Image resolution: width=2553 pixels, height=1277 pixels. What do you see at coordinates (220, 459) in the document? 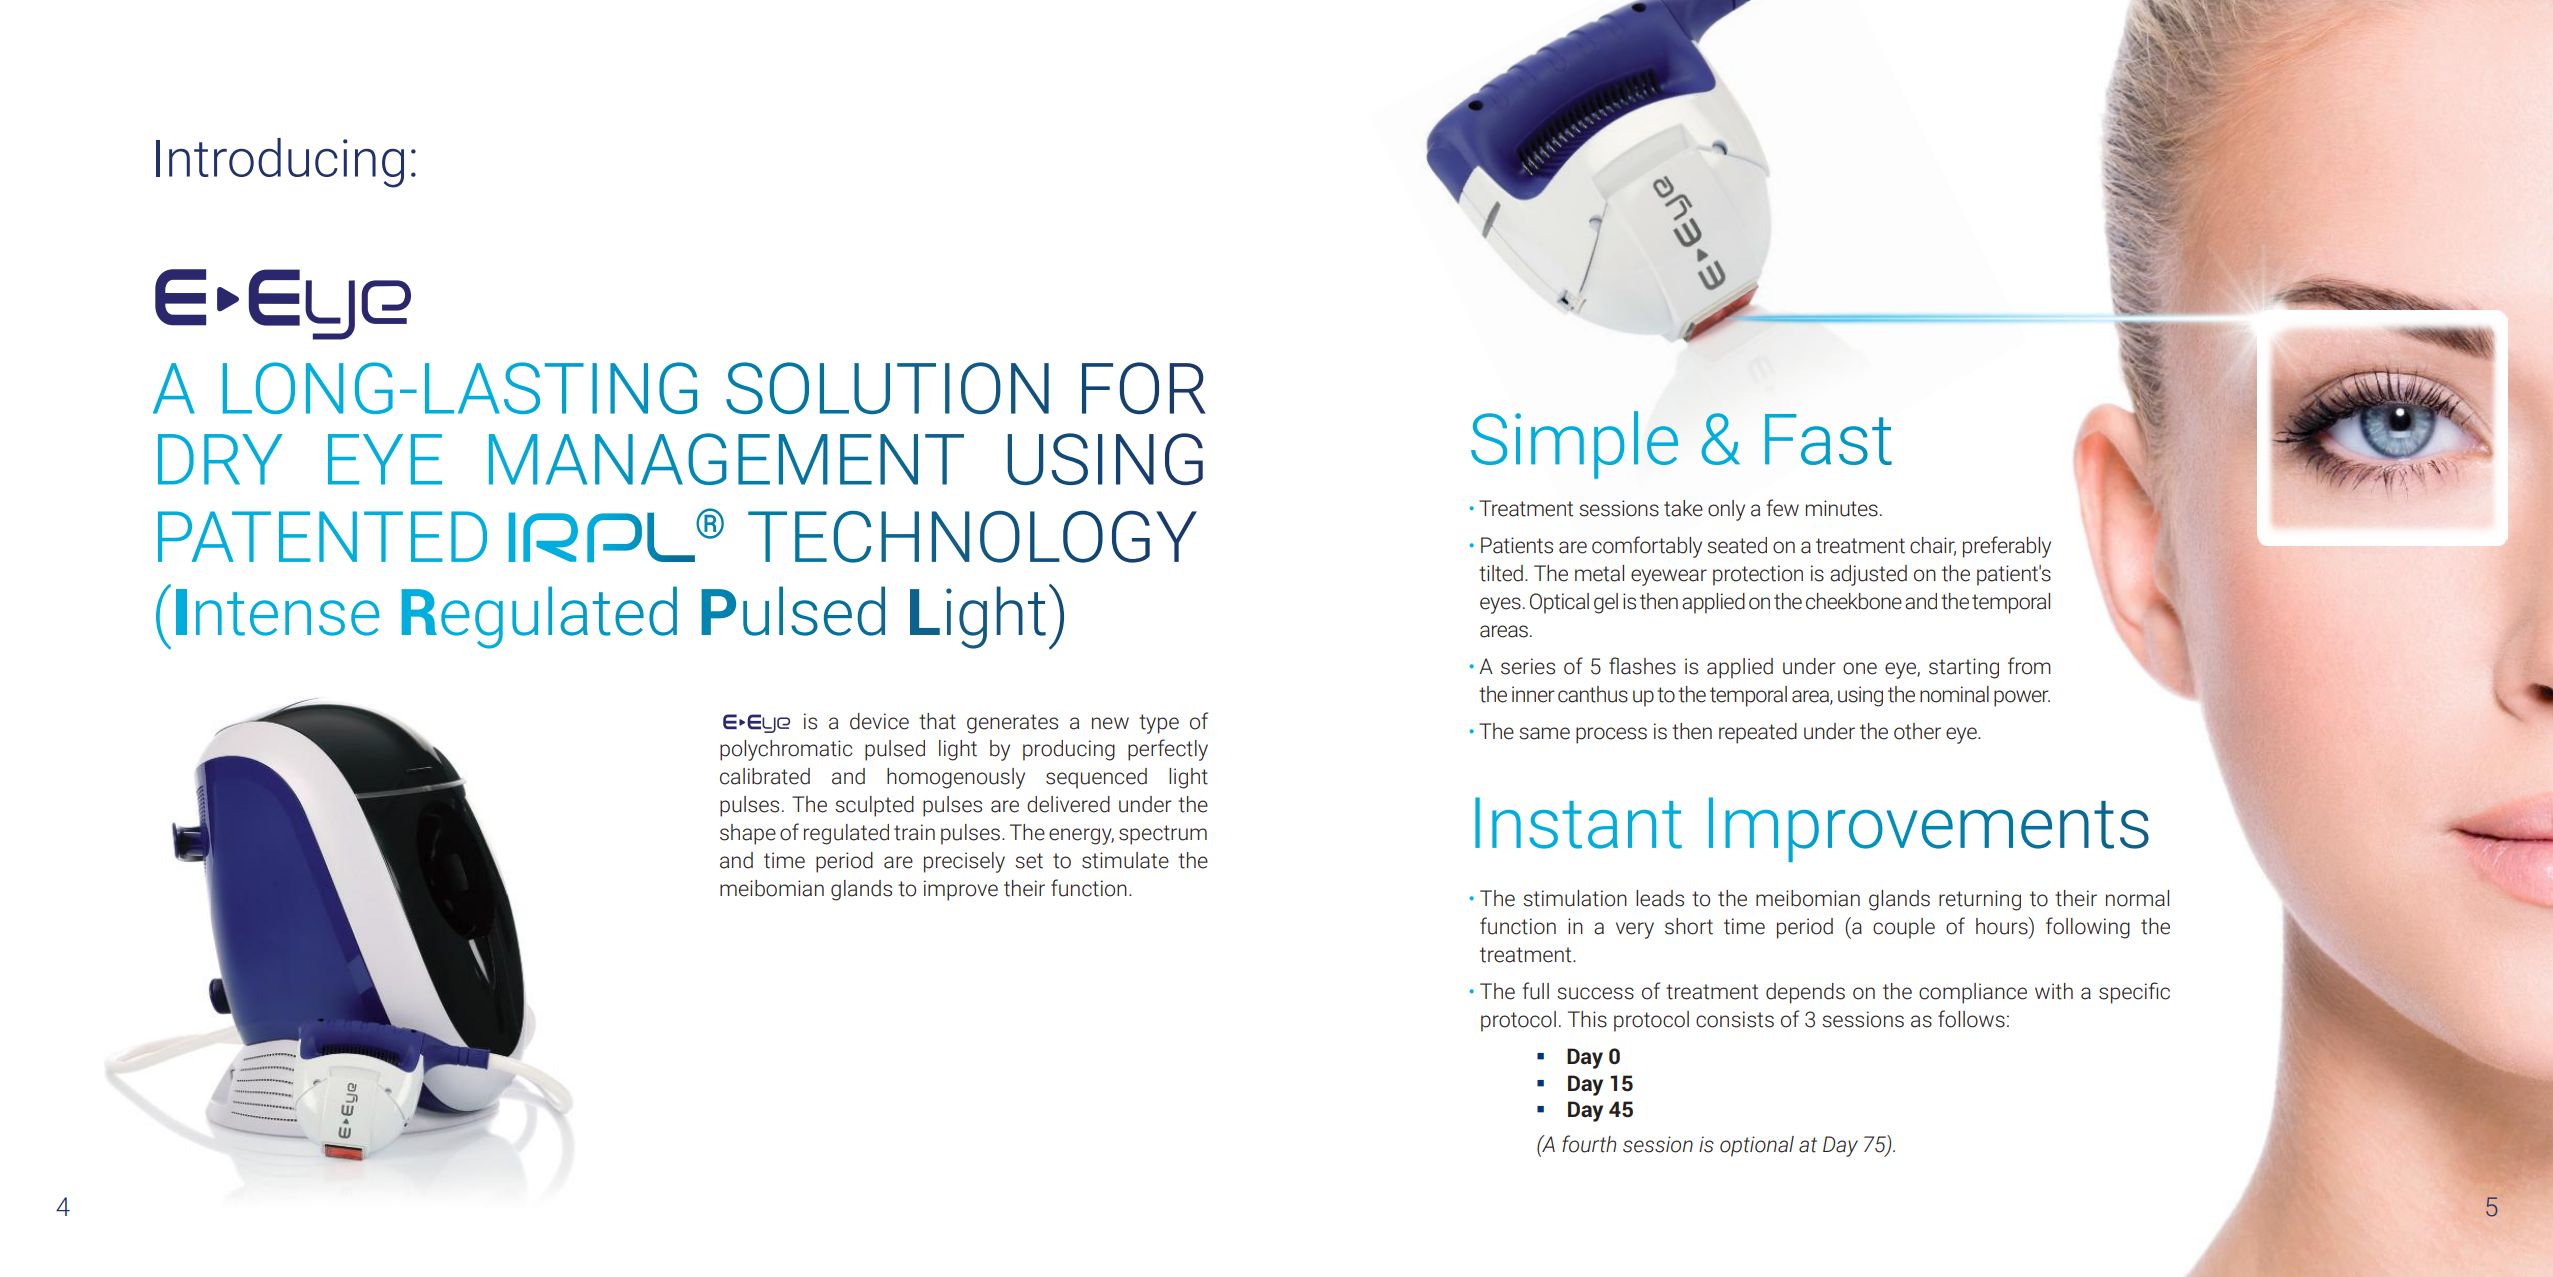
I see `DRY` at bounding box center [220, 459].
